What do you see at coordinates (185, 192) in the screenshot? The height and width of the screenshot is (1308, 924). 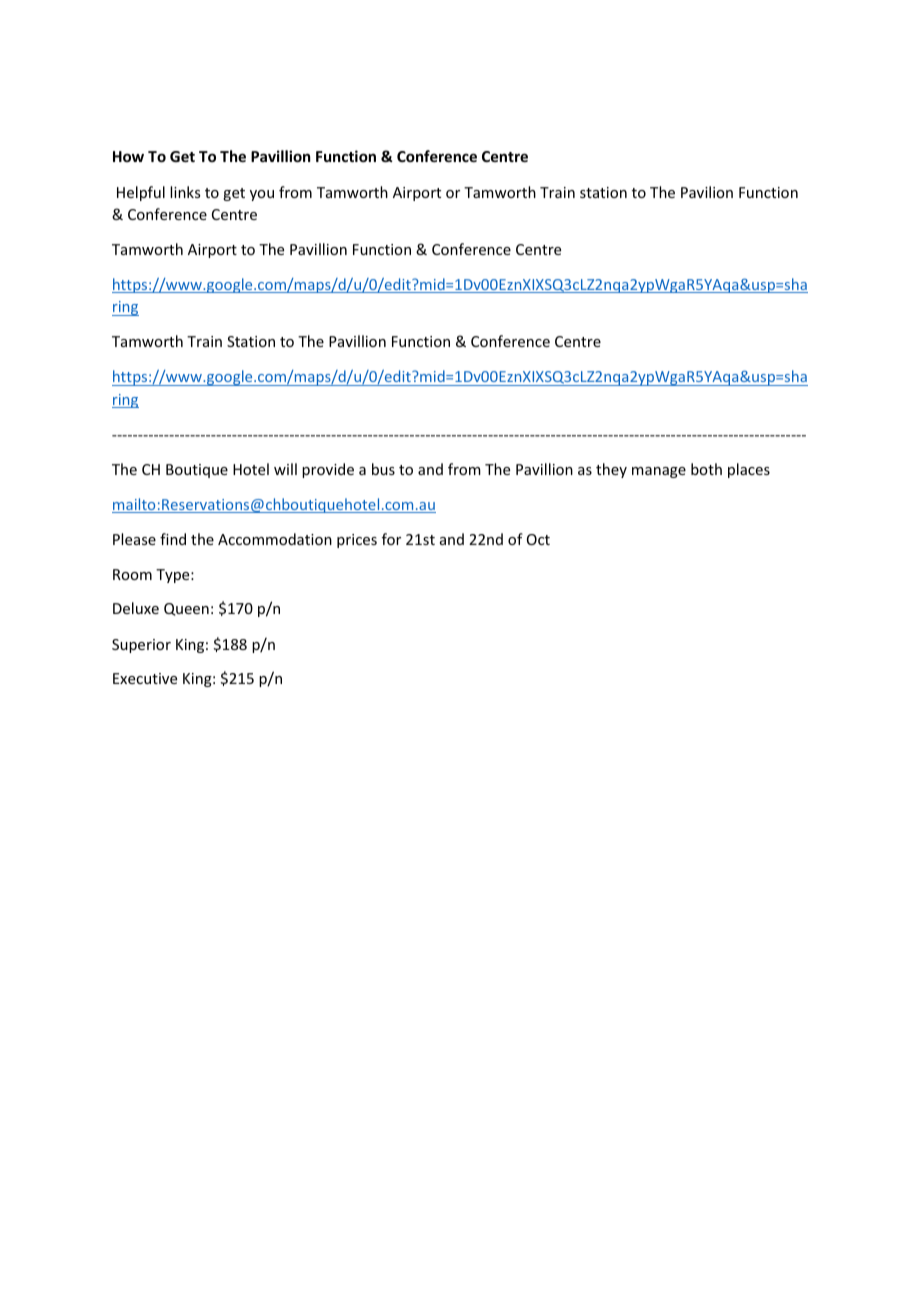 I see `links` at bounding box center [185, 192].
